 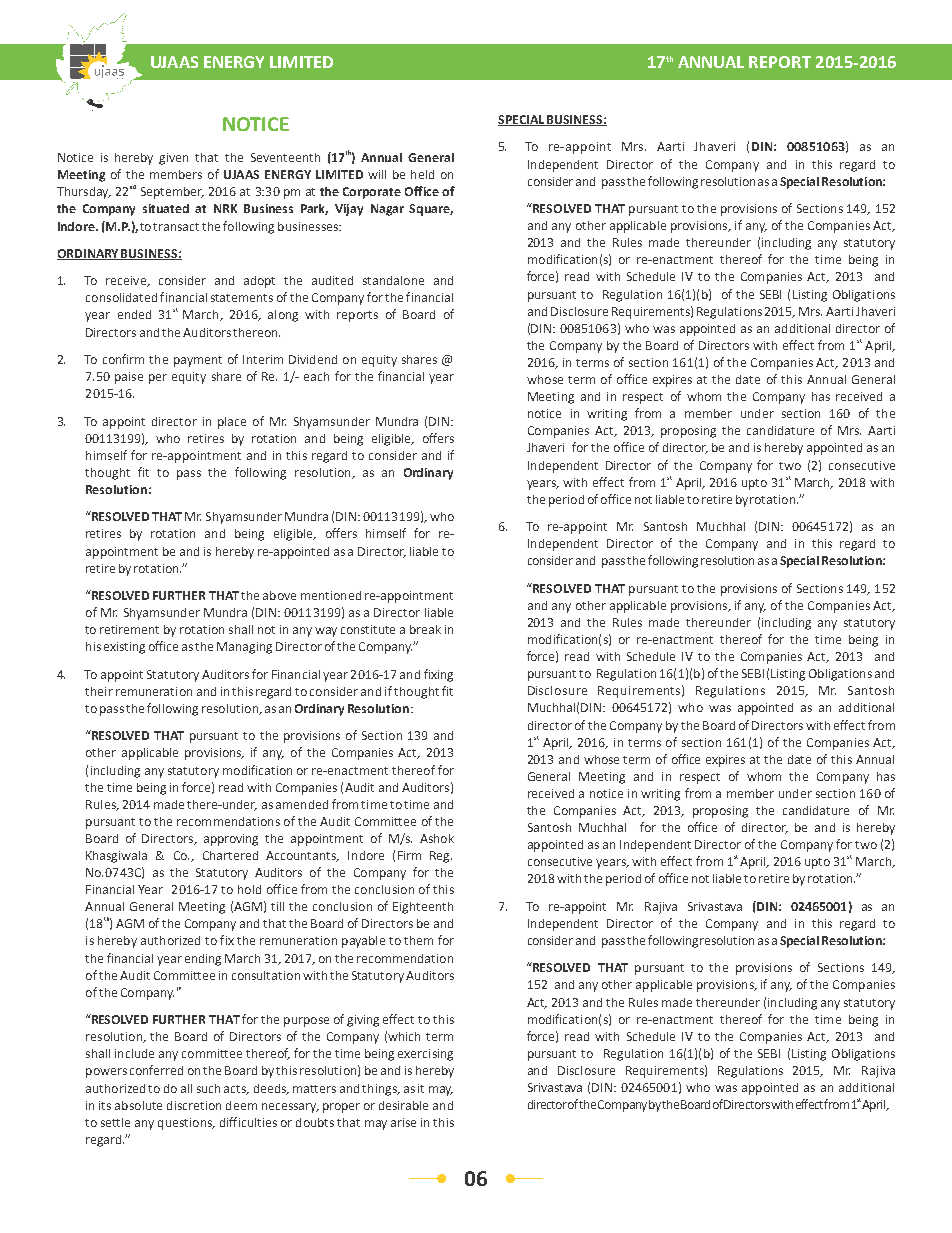 I want to click on deem, so click(x=241, y=1105).
